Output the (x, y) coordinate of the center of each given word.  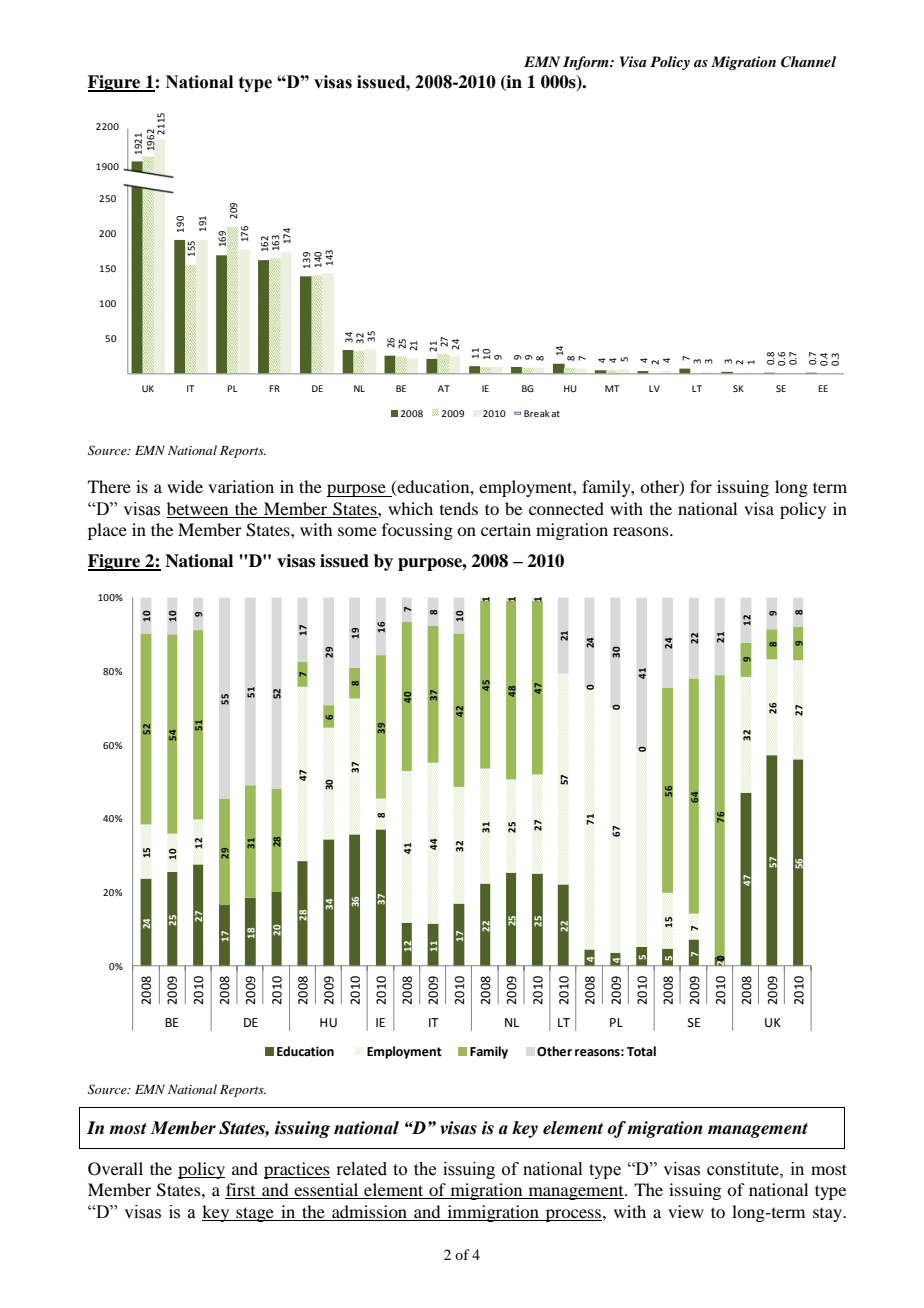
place (107, 531)
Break (537, 413)
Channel (808, 62)
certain (506, 529)
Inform (587, 63)
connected (566, 508)
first (241, 1191)
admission (369, 1211)
